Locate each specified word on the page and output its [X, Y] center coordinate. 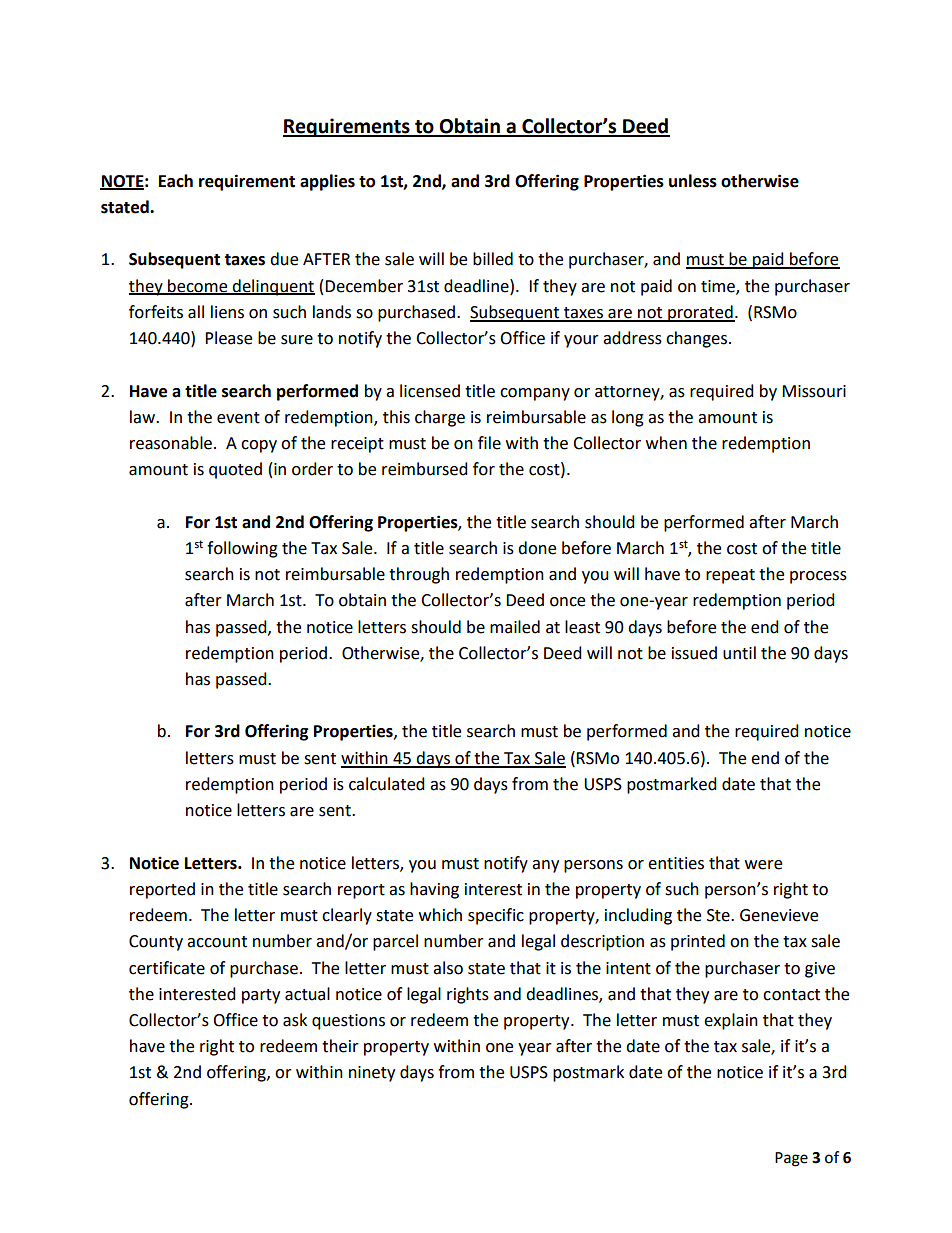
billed [493, 259]
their [340, 1046]
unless [693, 181]
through [419, 575]
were [763, 865]
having [434, 890]
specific [496, 916]
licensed [430, 391]
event [238, 418]
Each [176, 181]
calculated [387, 784]
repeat [730, 576]
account [217, 942]
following [242, 549]
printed [698, 942]
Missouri [814, 391]
